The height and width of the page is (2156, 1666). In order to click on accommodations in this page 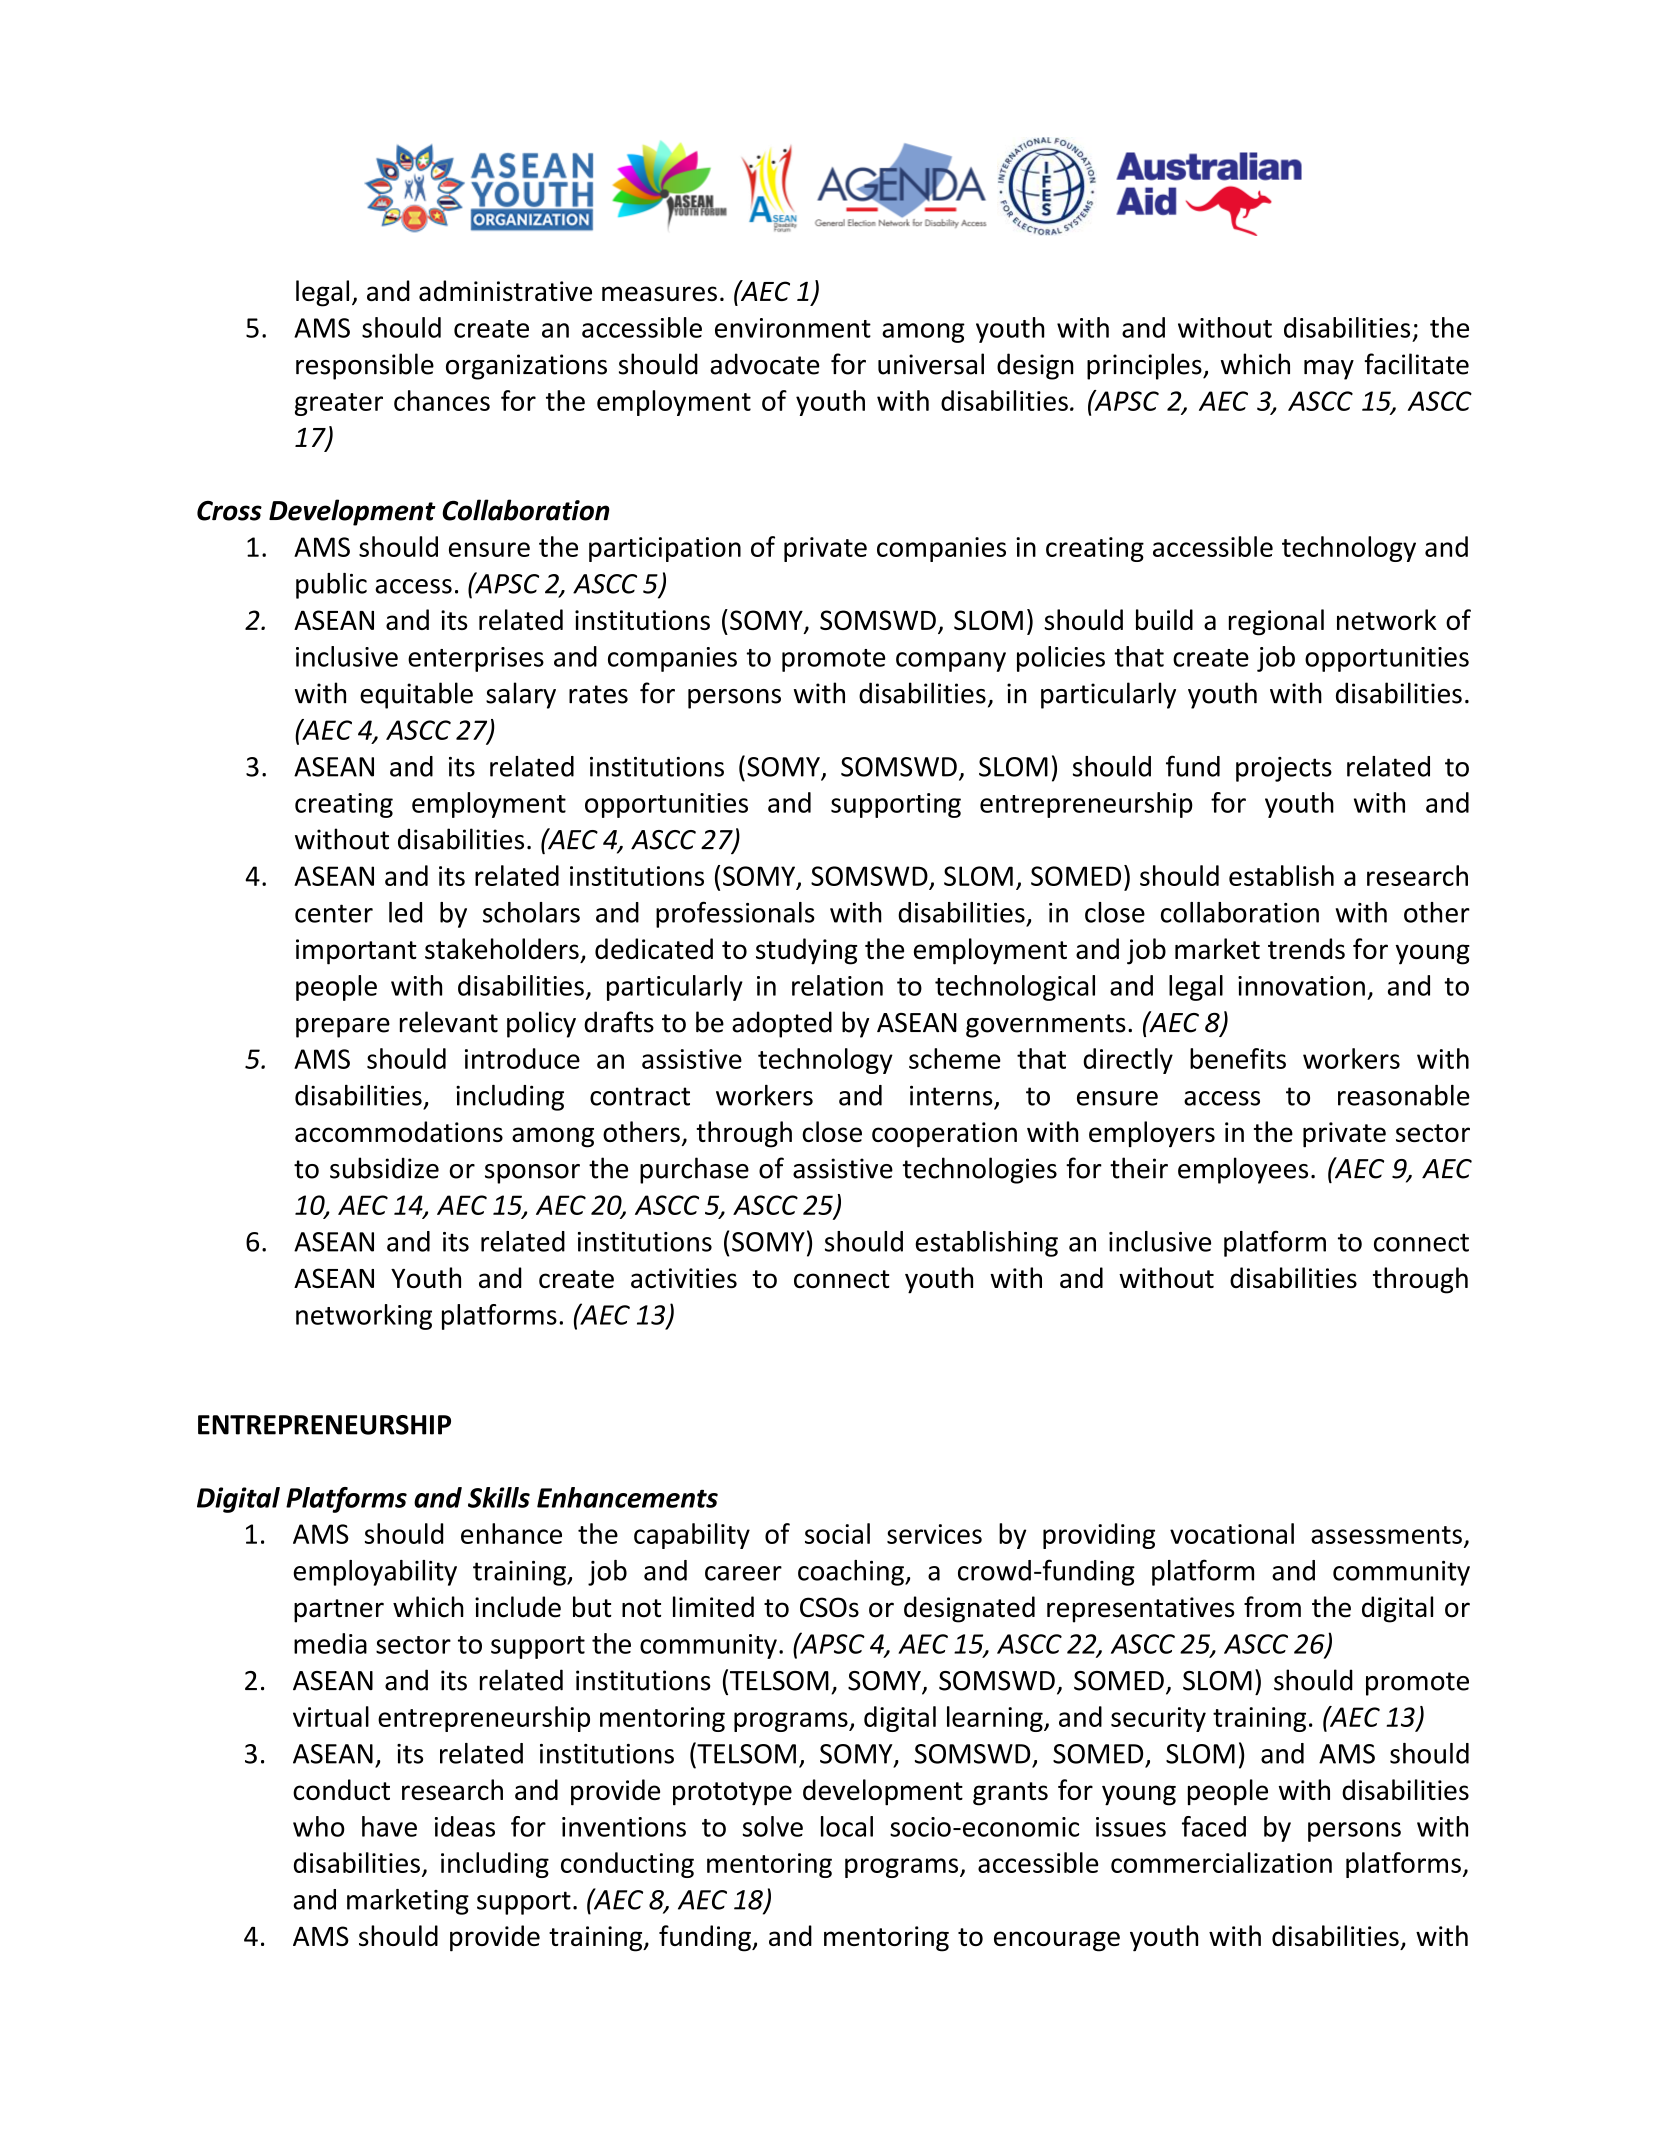, I will do `click(399, 1131)`.
